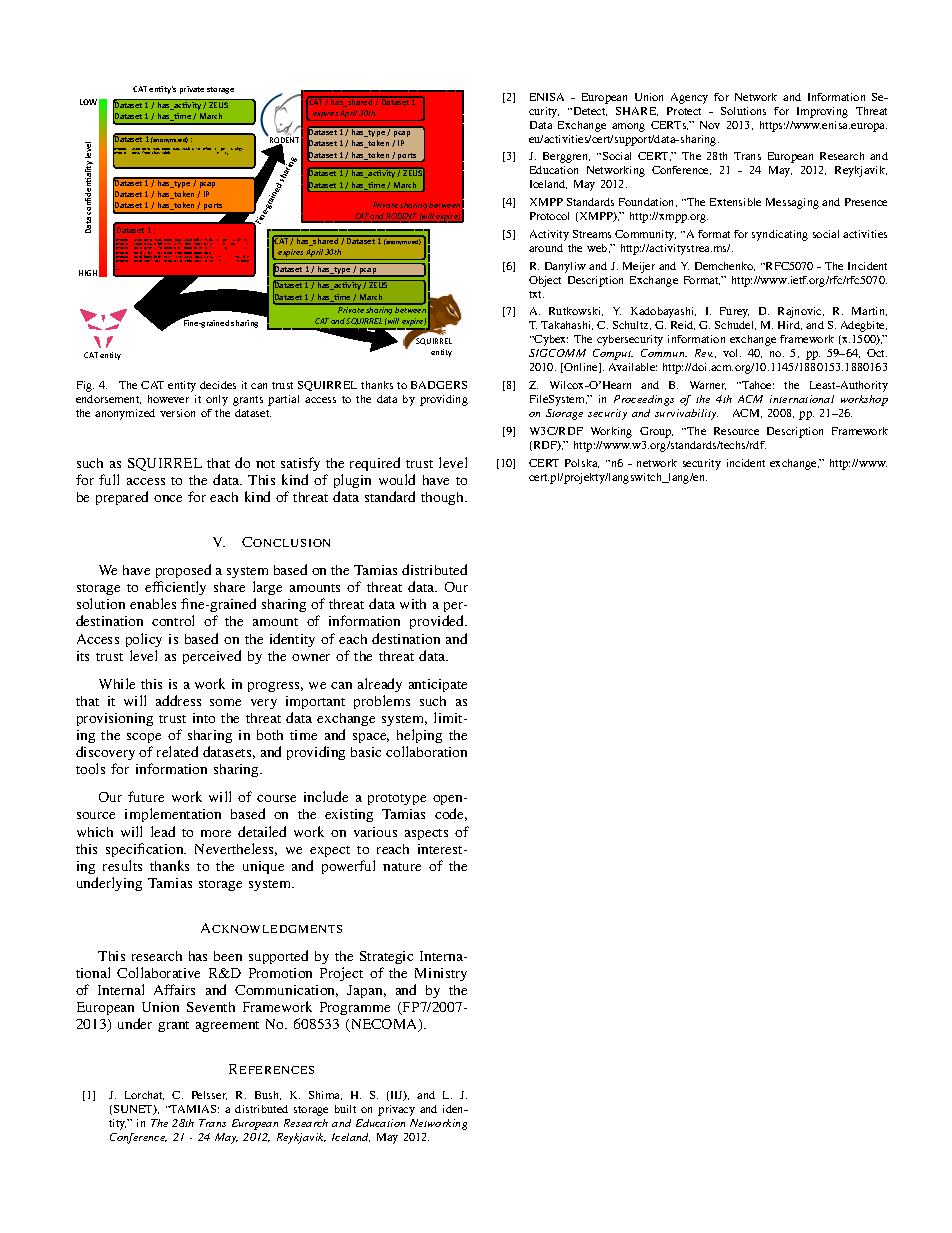 This document has width=952, height=1233. I want to click on Ministry, so click(441, 974).
